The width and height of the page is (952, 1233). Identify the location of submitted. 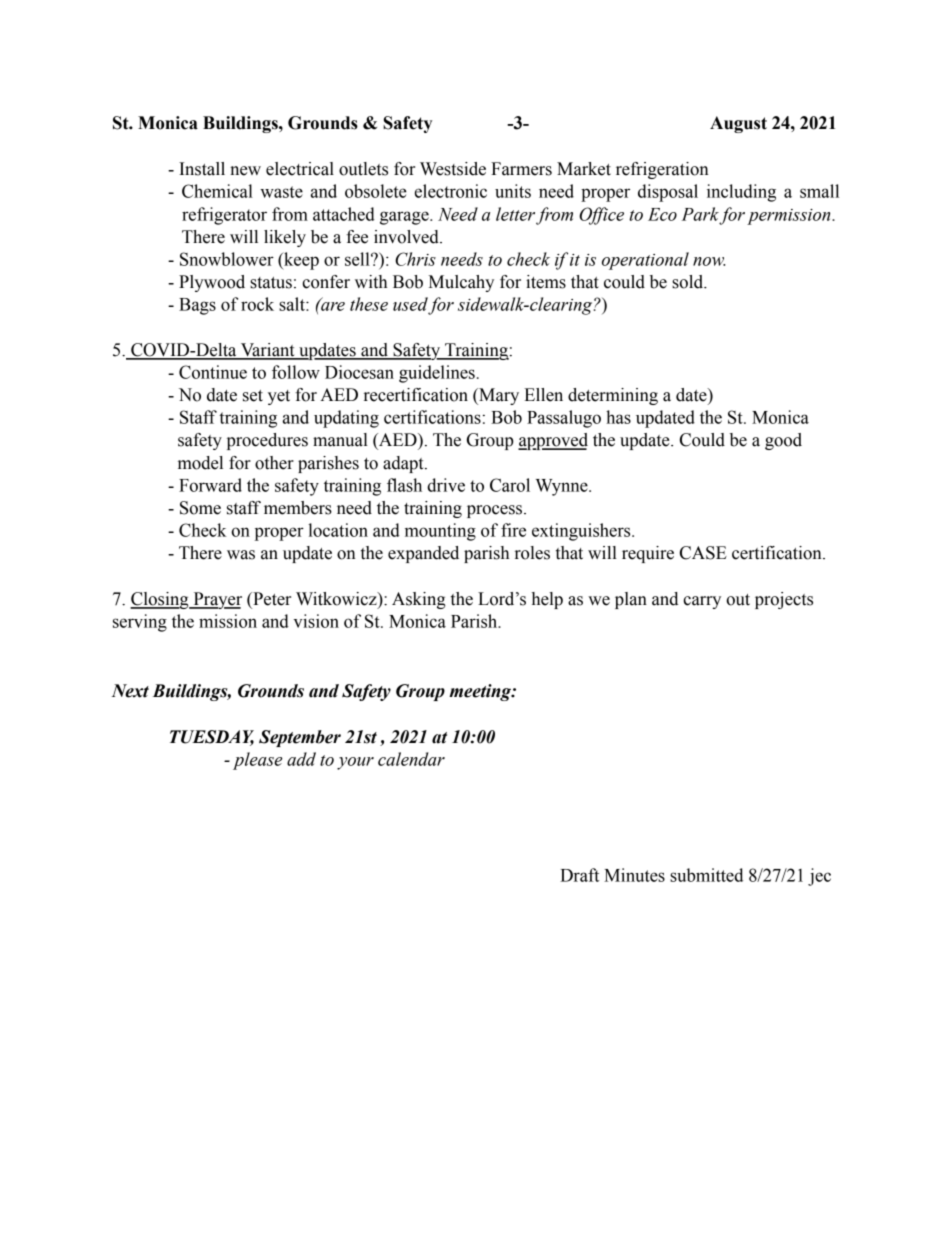
(706, 875).
